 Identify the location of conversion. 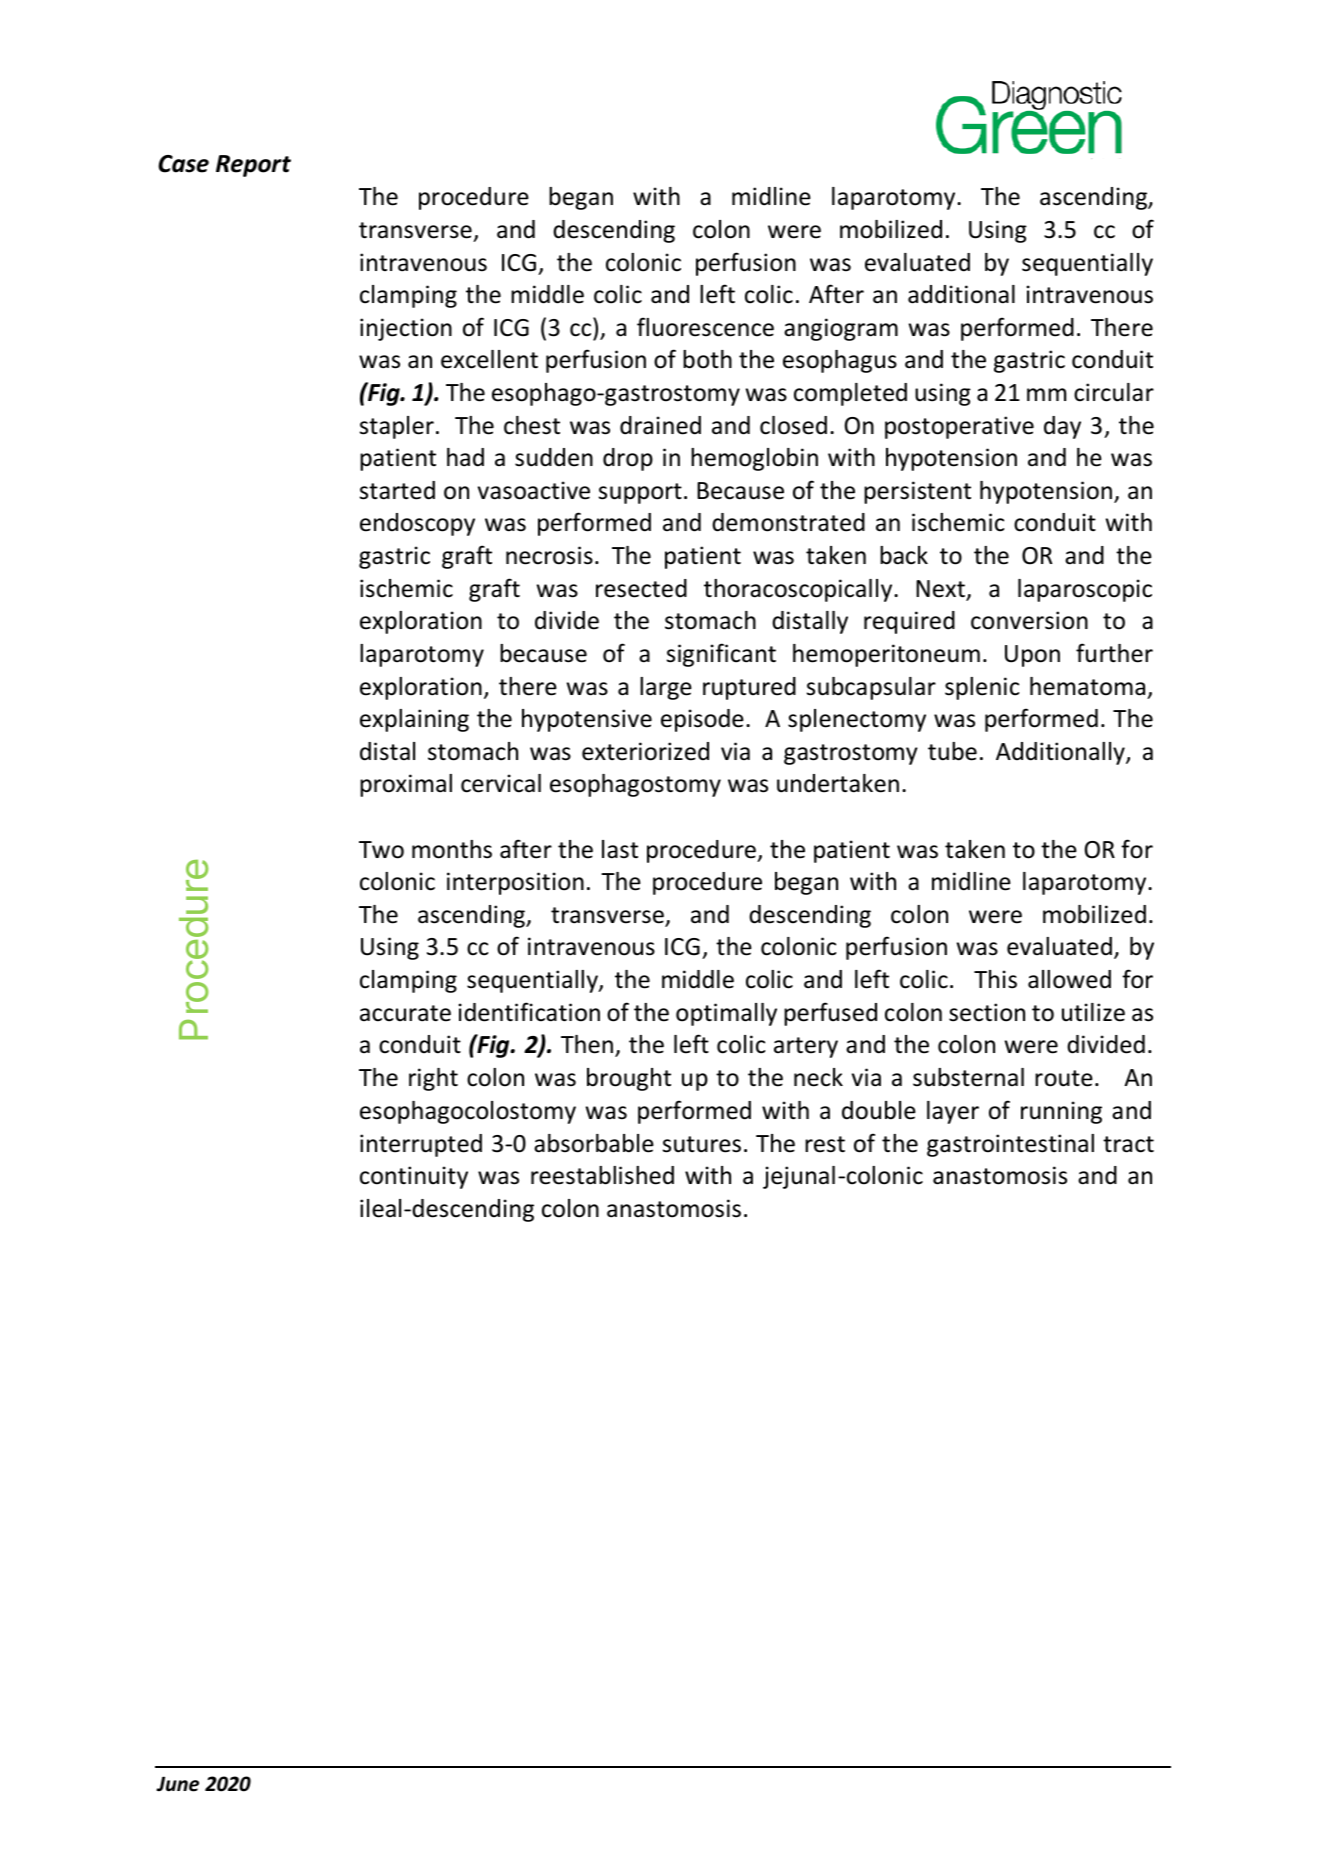
(1029, 620).
